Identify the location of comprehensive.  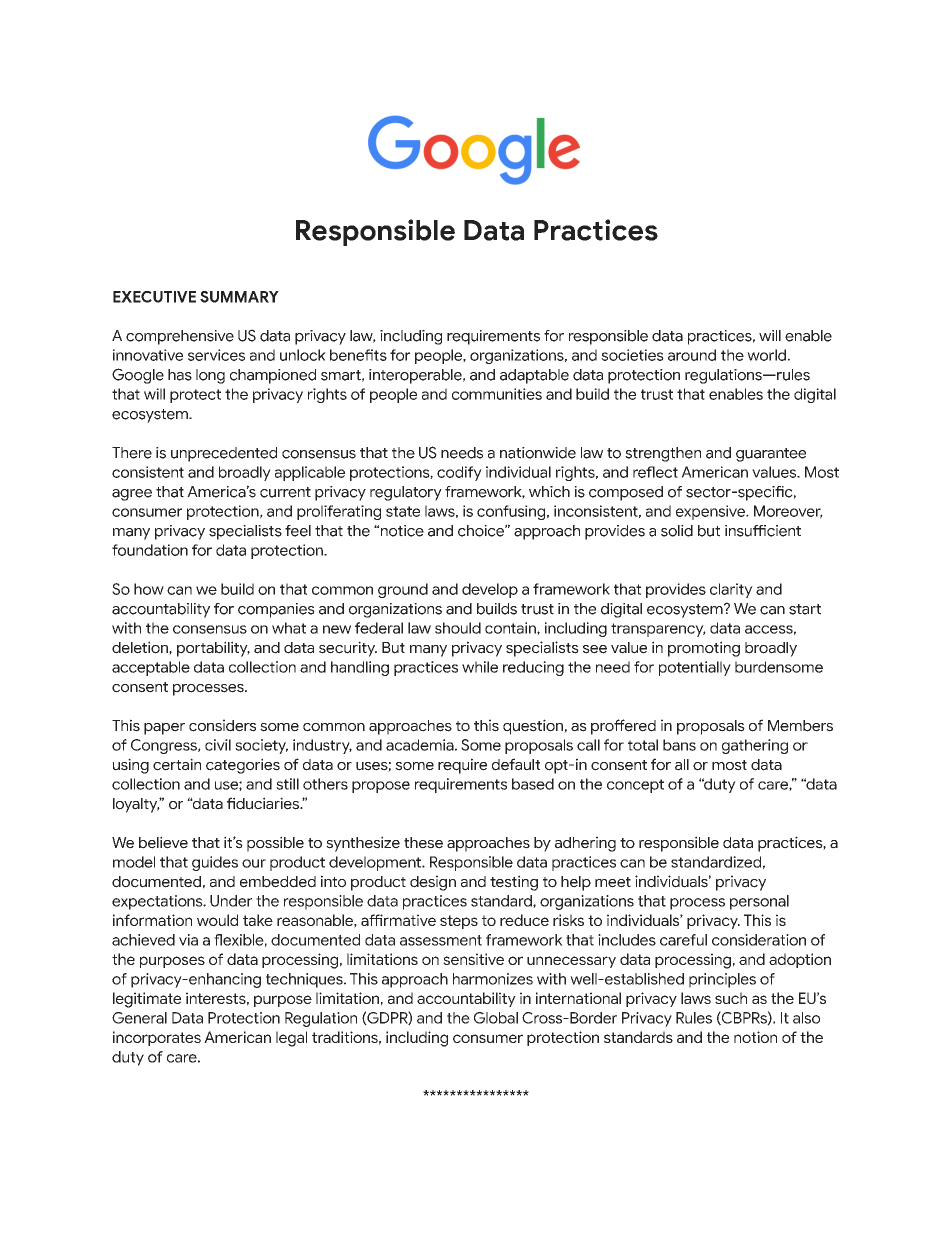
(180, 337).
